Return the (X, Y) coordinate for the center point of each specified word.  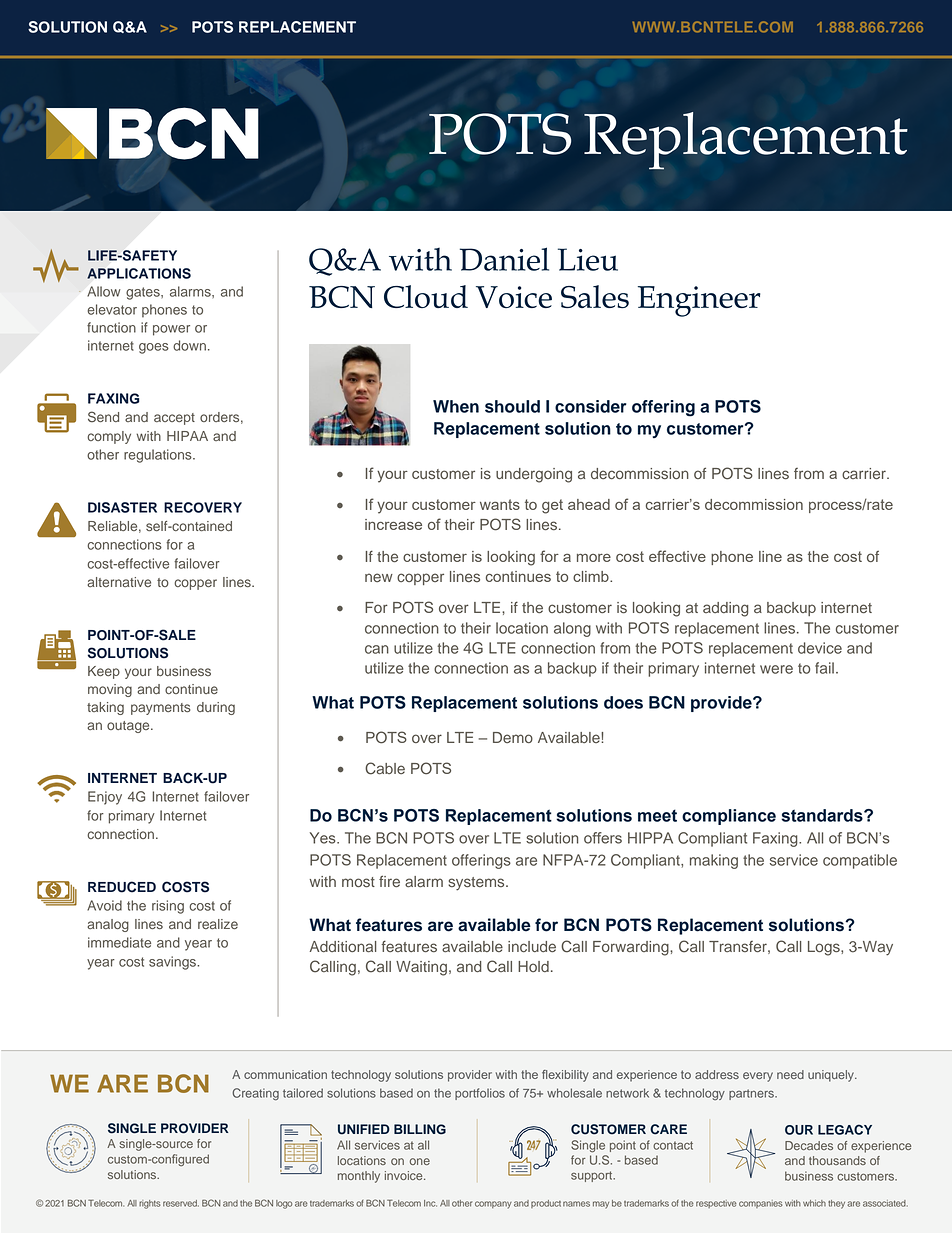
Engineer (699, 301)
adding (726, 609)
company (493, 1205)
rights (150, 1204)
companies (761, 1204)
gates (144, 293)
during (216, 708)
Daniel (504, 259)
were (776, 669)
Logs (825, 948)
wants (500, 504)
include (532, 946)
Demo (513, 737)
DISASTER (122, 507)
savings (173, 963)
